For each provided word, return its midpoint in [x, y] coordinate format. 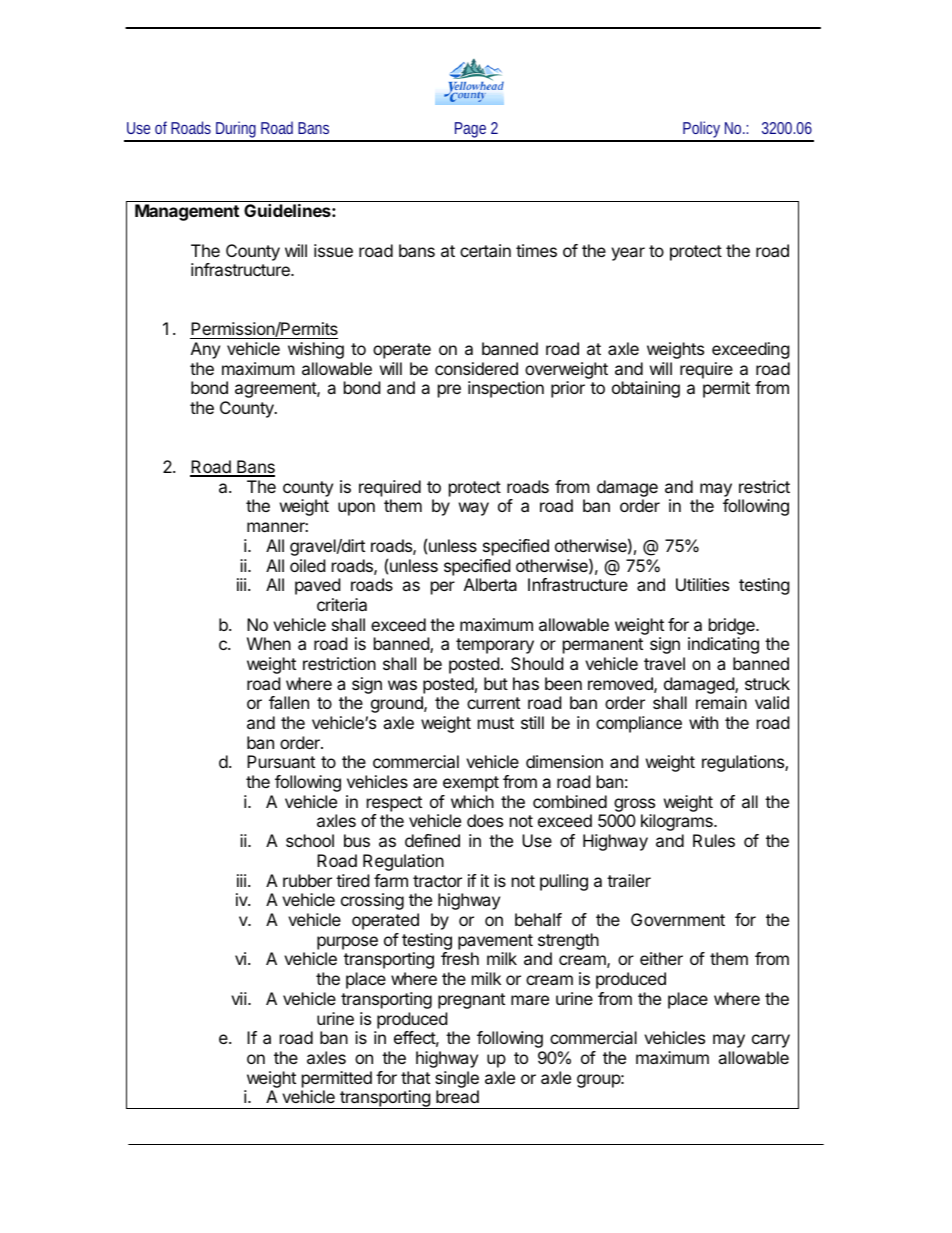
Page [469, 131]
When [269, 643]
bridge [733, 626]
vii [240, 998]
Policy [701, 131]
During [235, 131]
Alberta [490, 584]
